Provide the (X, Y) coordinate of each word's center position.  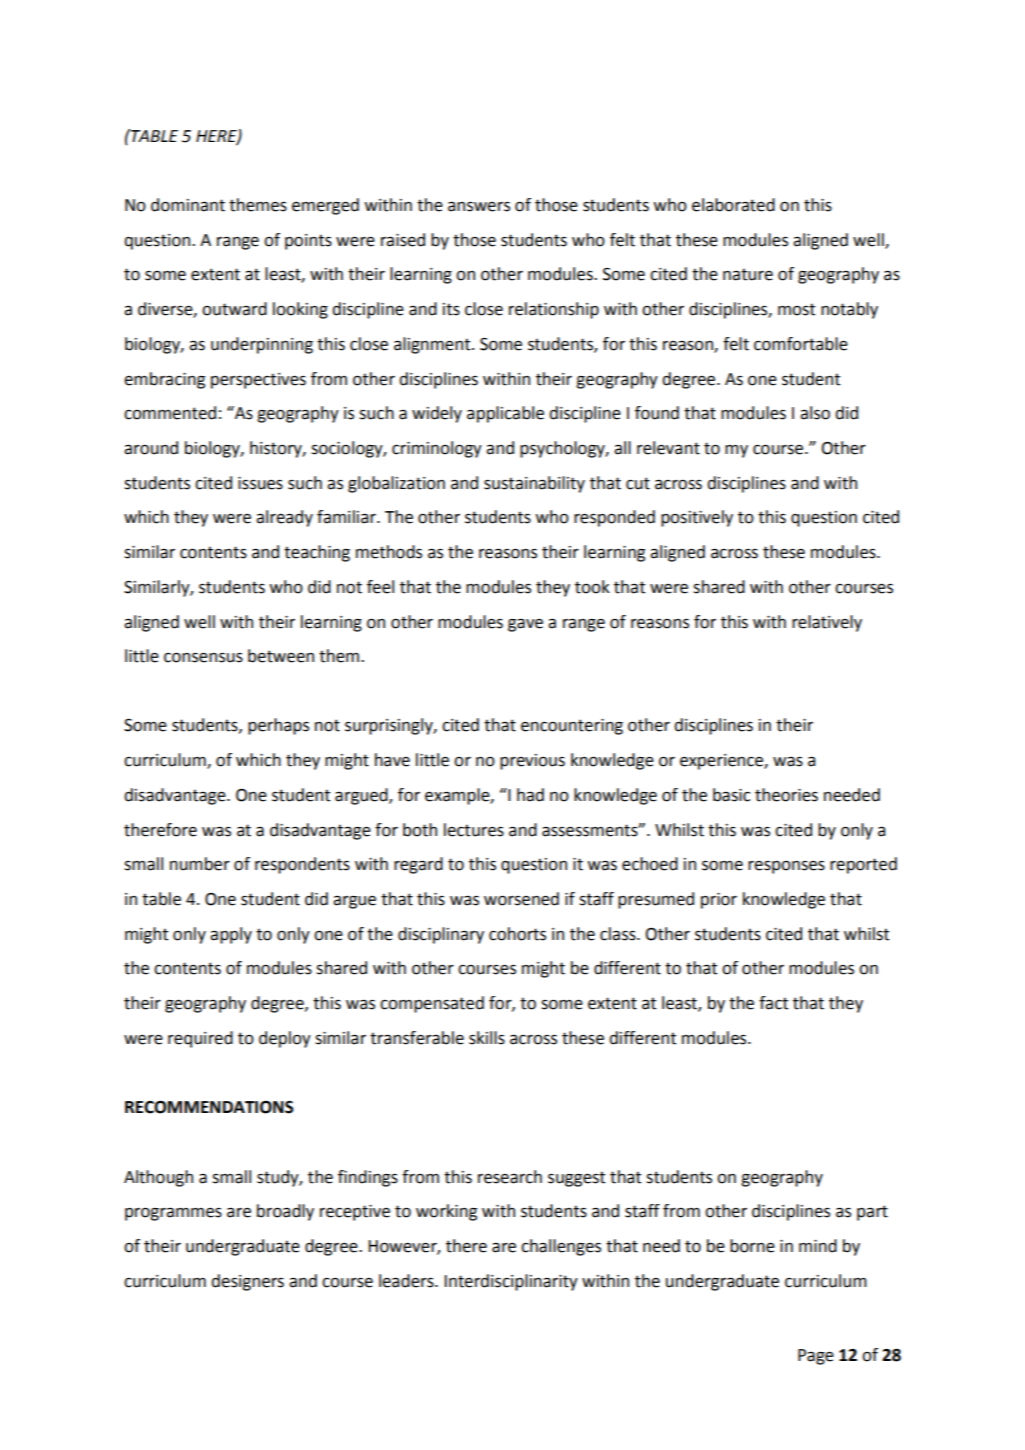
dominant (188, 205)
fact (773, 1003)
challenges (561, 1247)
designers (247, 1282)
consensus (203, 657)
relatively (827, 623)
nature (748, 274)
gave (525, 625)
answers (479, 206)
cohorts (517, 934)
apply (231, 935)
